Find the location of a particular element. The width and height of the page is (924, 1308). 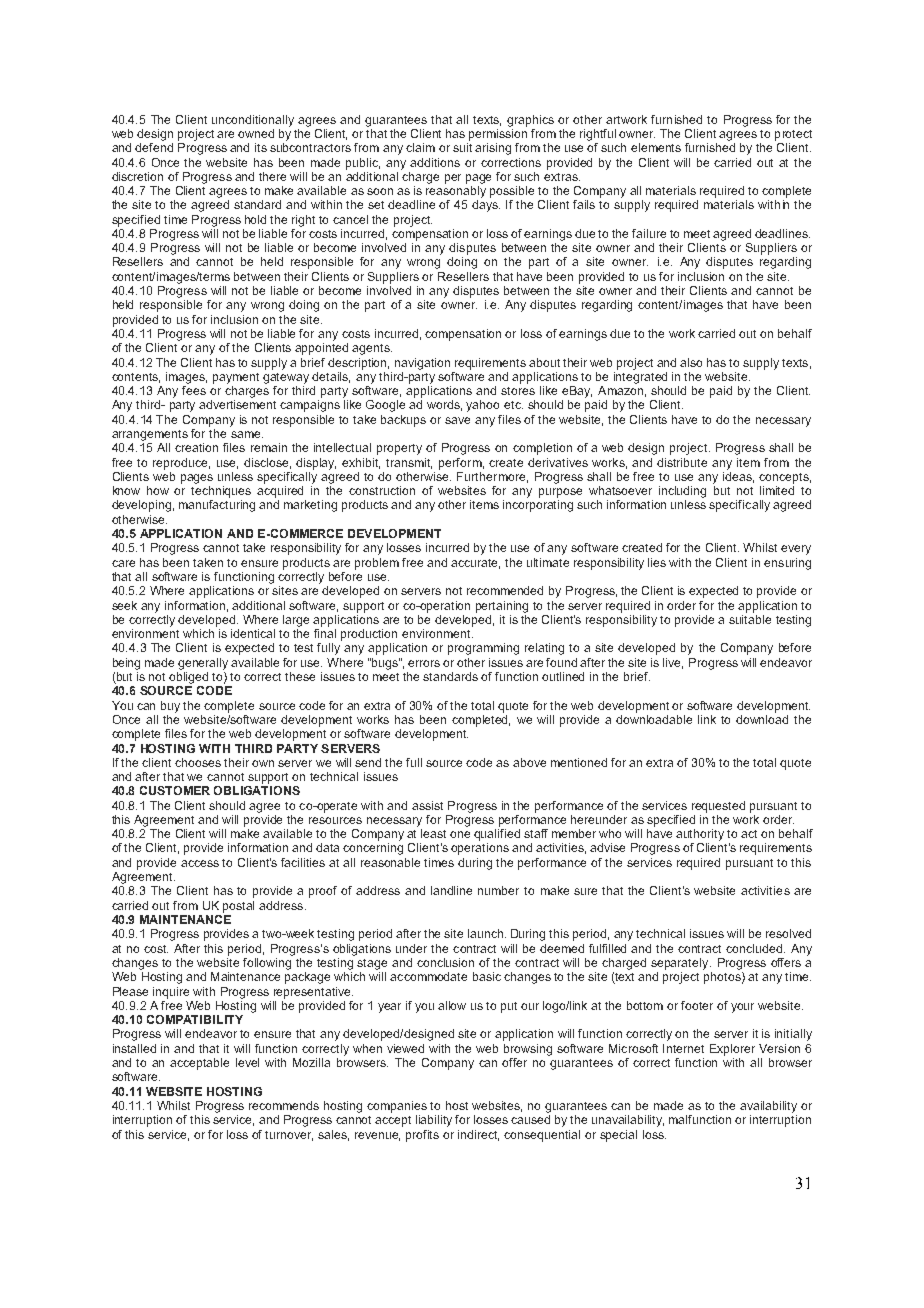

elements is located at coordinates (656, 147).
